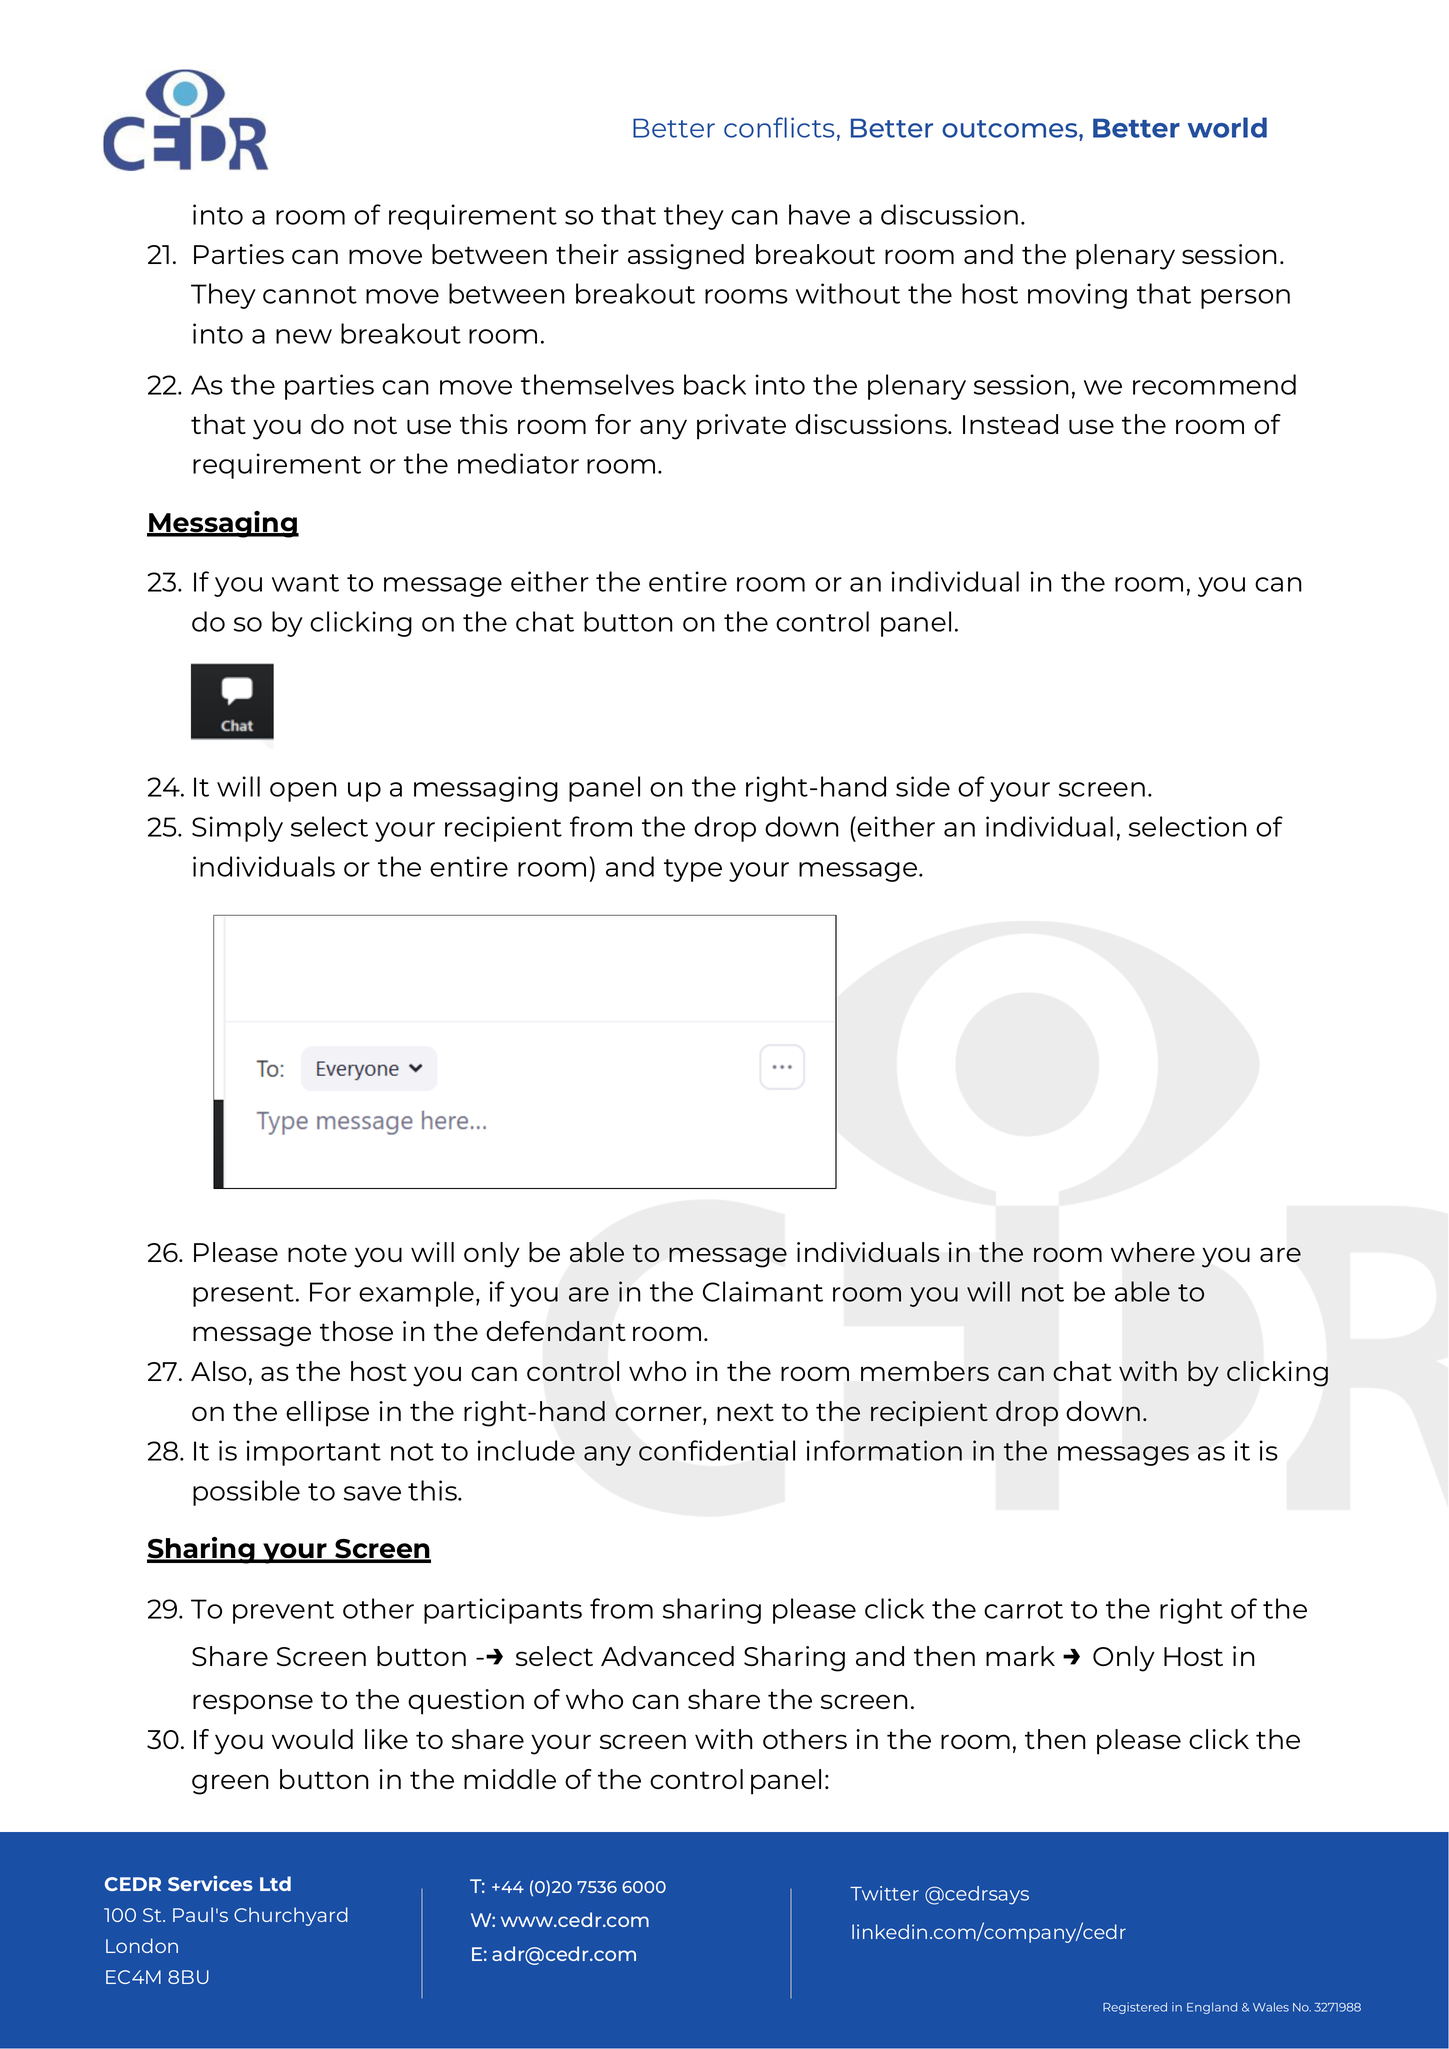 The width and height of the image is (1449, 2049). I want to click on assigned, so click(686, 257).
